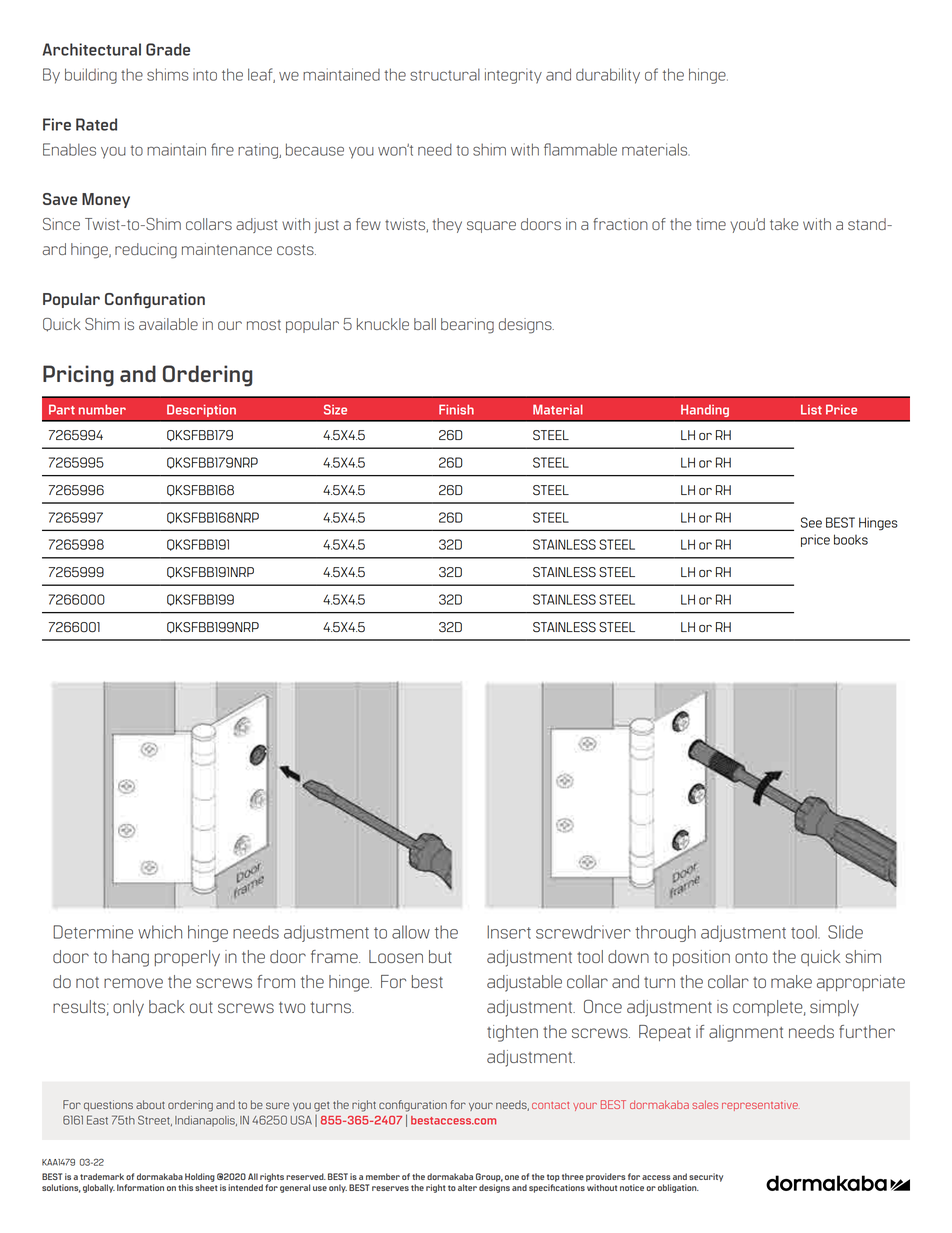 The width and height of the screenshot is (952, 1233). What do you see at coordinates (201, 410) in the screenshot?
I see `Description` at bounding box center [201, 410].
